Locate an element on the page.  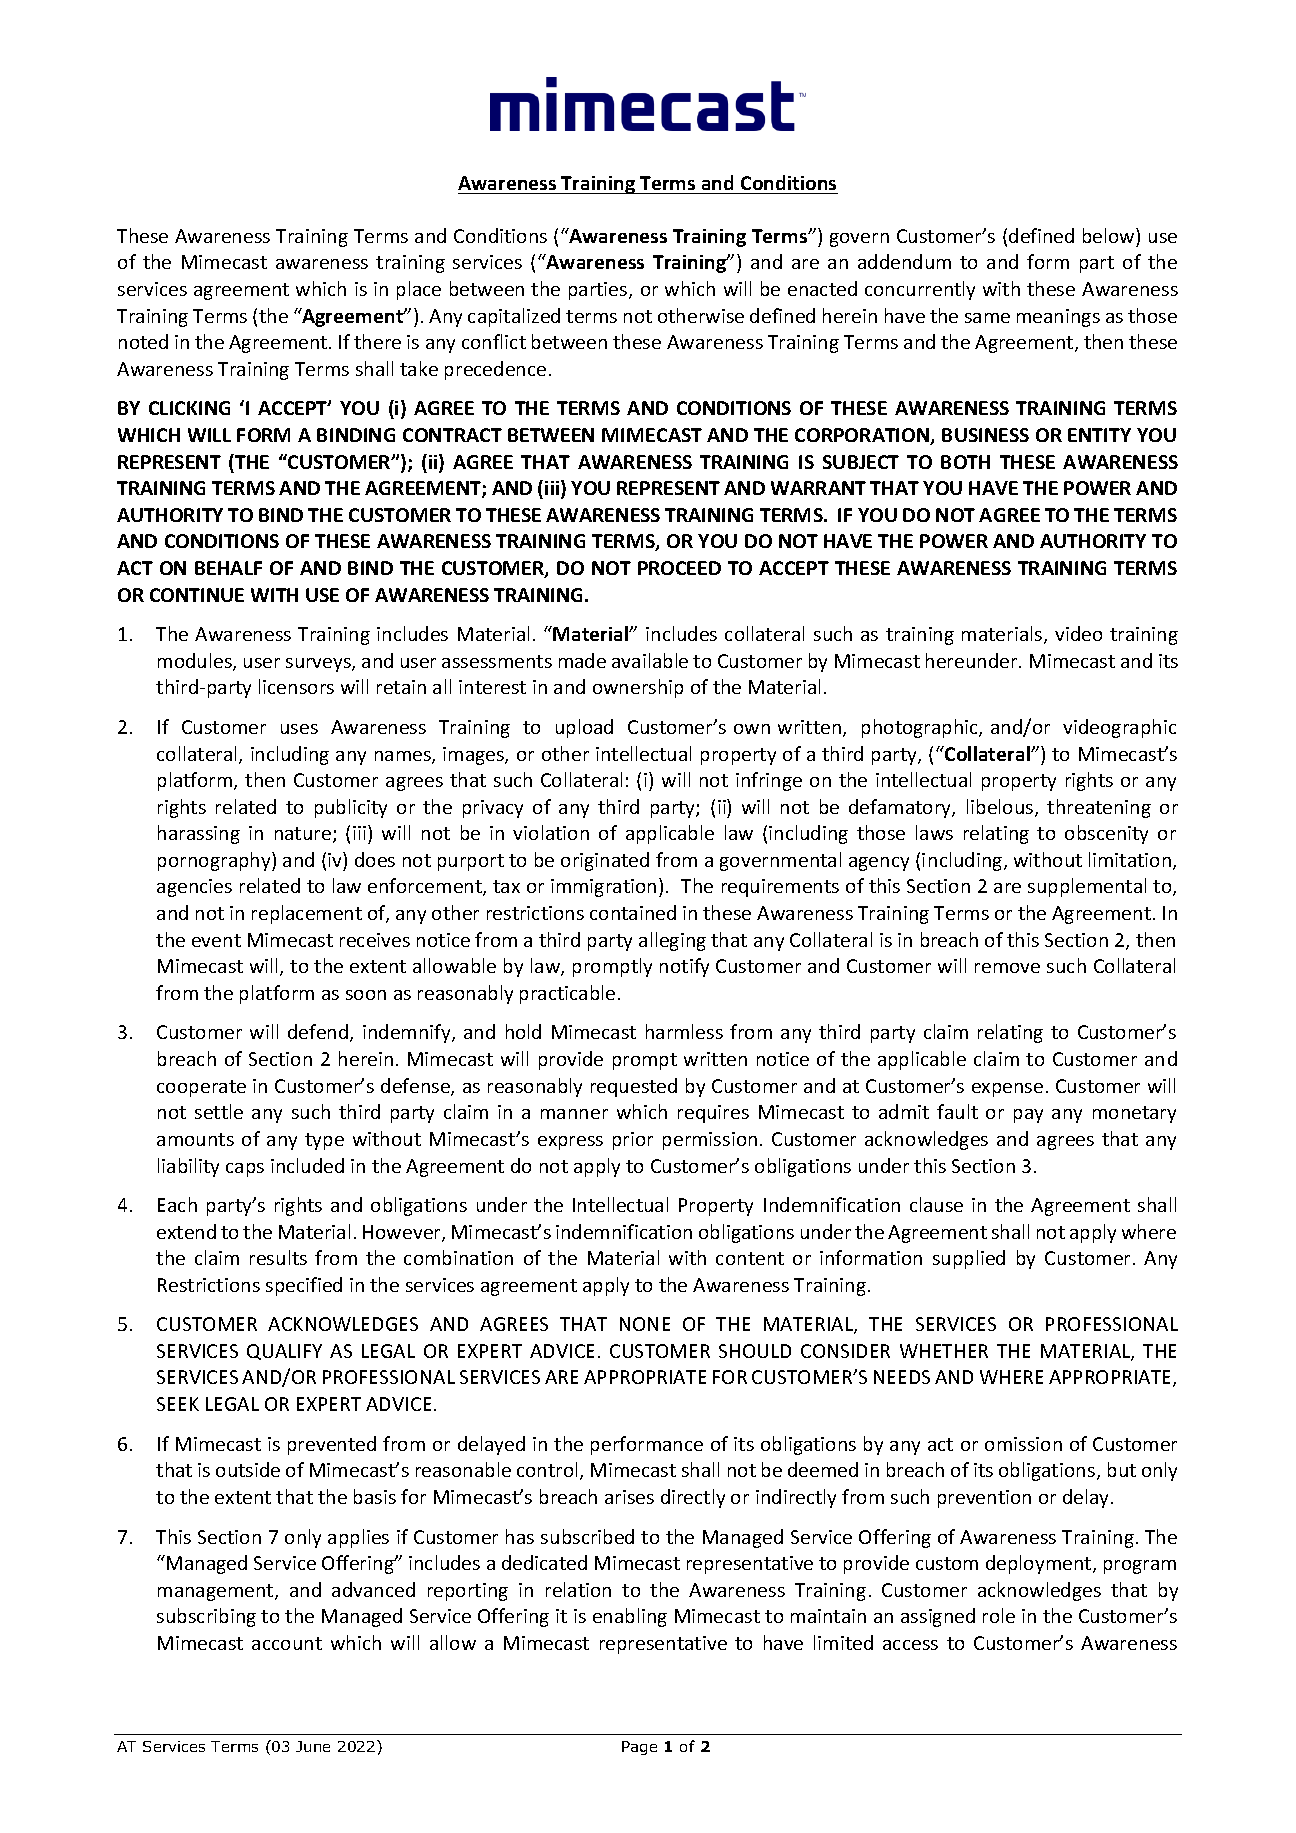
same is located at coordinates (987, 318).
